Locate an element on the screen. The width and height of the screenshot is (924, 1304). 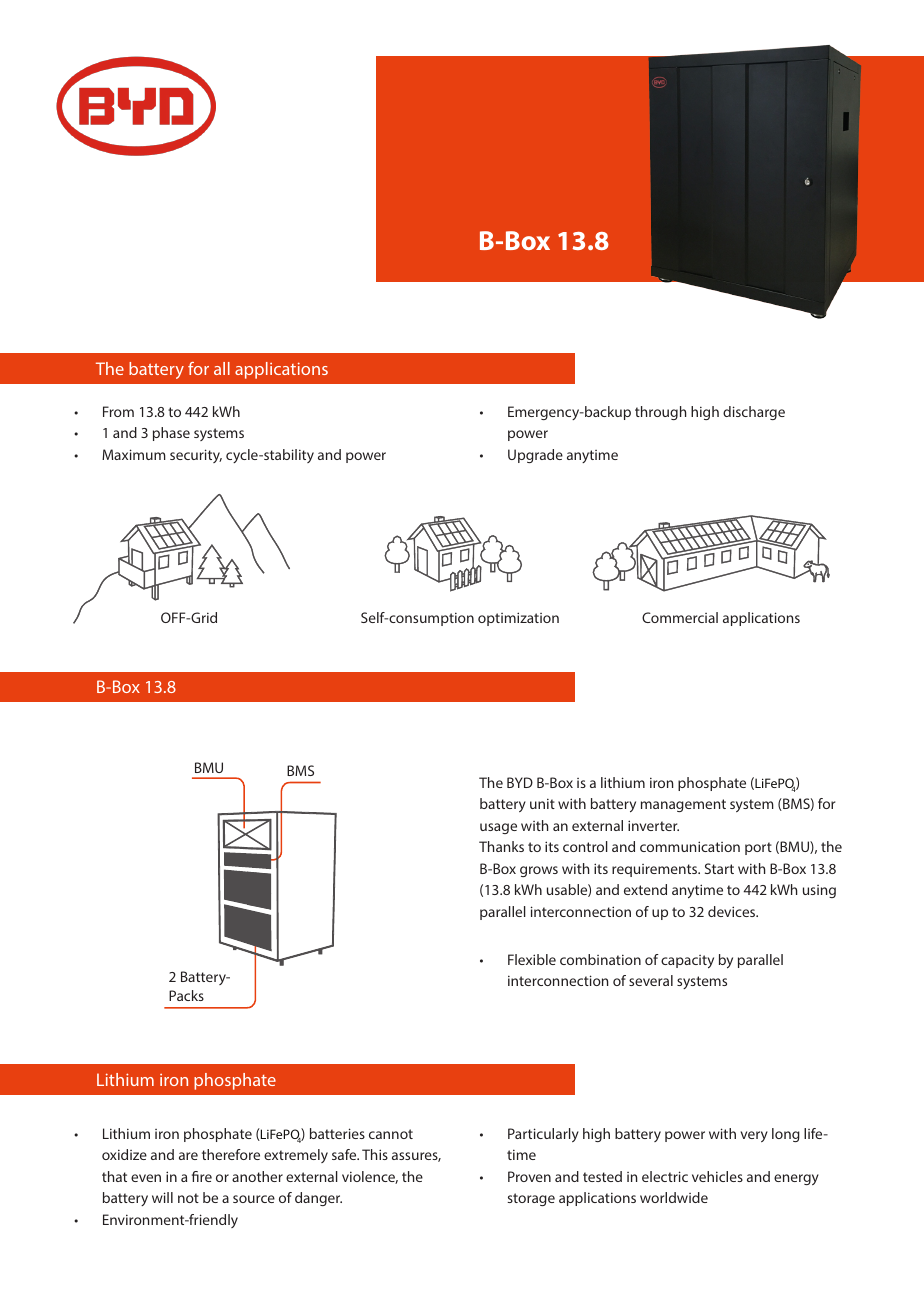
phase is located at coordinates (171, 434).
